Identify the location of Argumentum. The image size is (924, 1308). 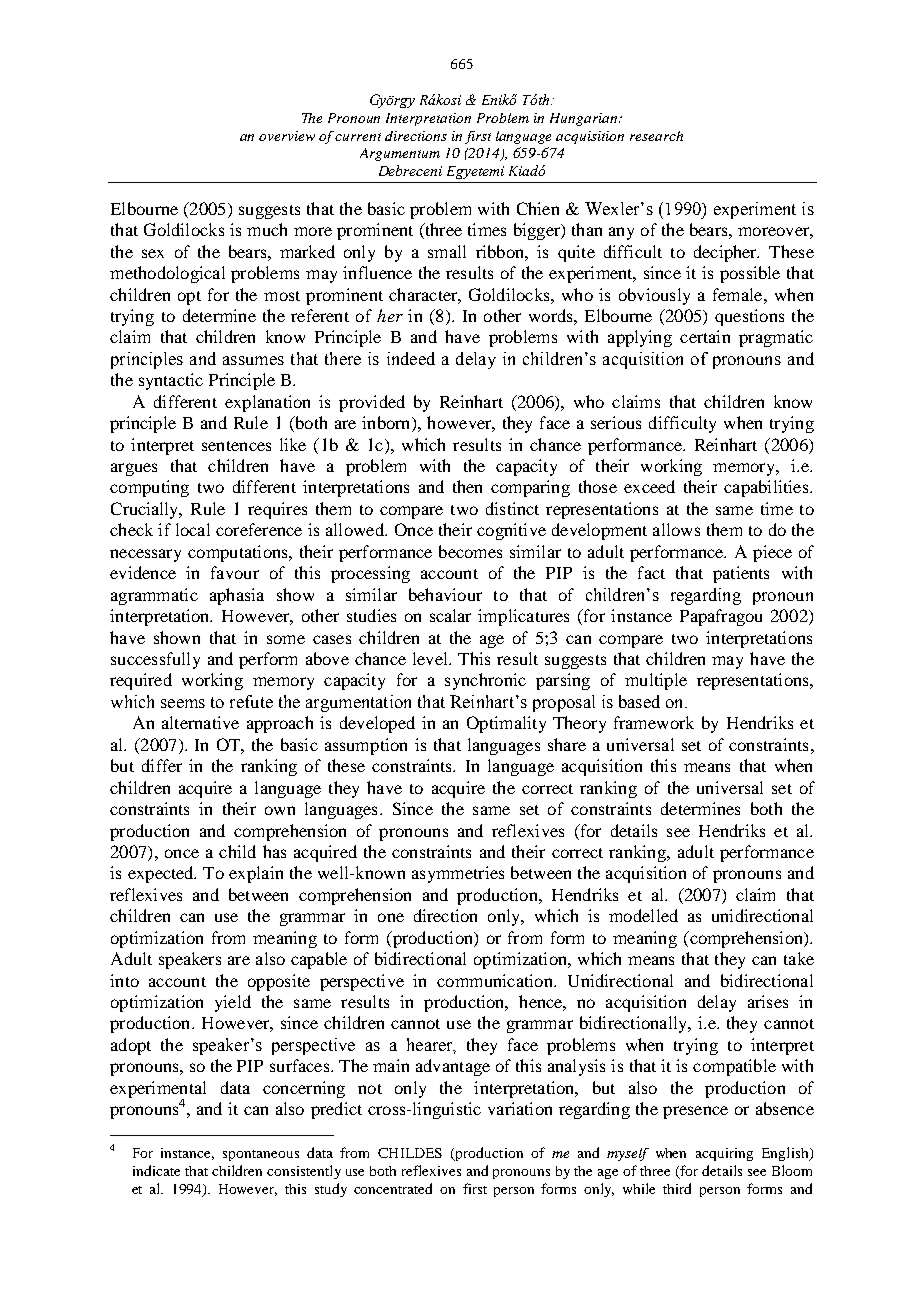
(400, 154).
